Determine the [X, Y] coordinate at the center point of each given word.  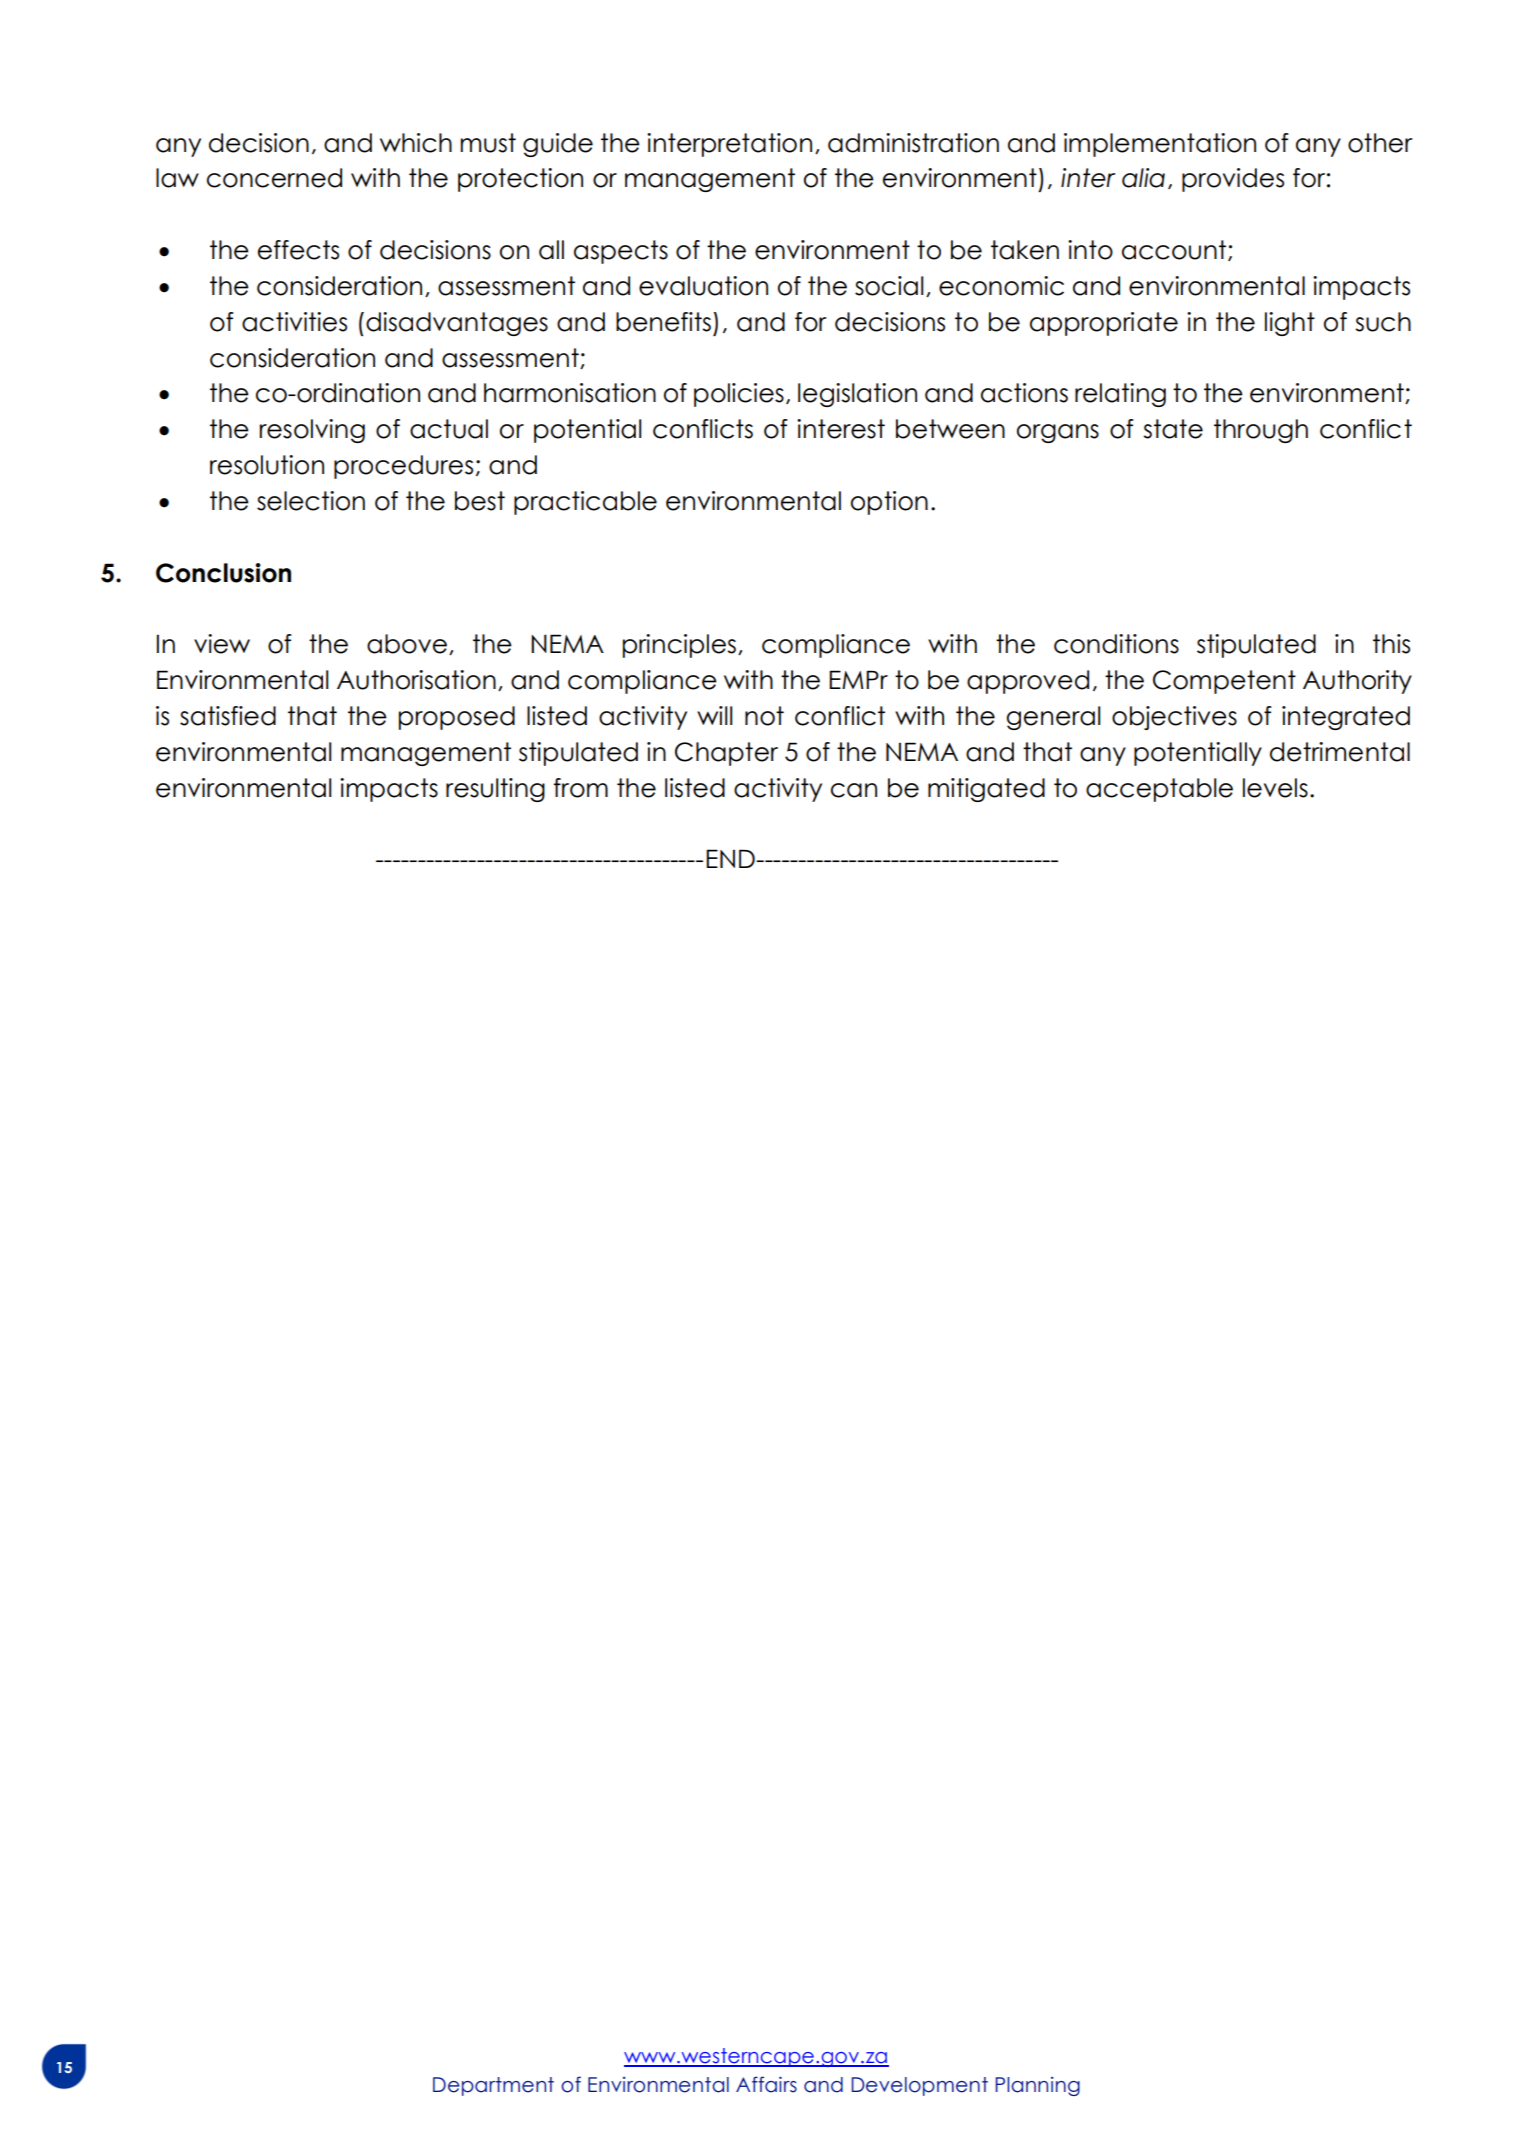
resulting [495, 790]
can [854, 790]
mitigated [986, 790]
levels [1275, 788]
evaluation [703, 286]
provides [1233, 180]
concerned [274, 178]
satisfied [228, 716]
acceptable [1159, 790]
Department [493, 2086]
